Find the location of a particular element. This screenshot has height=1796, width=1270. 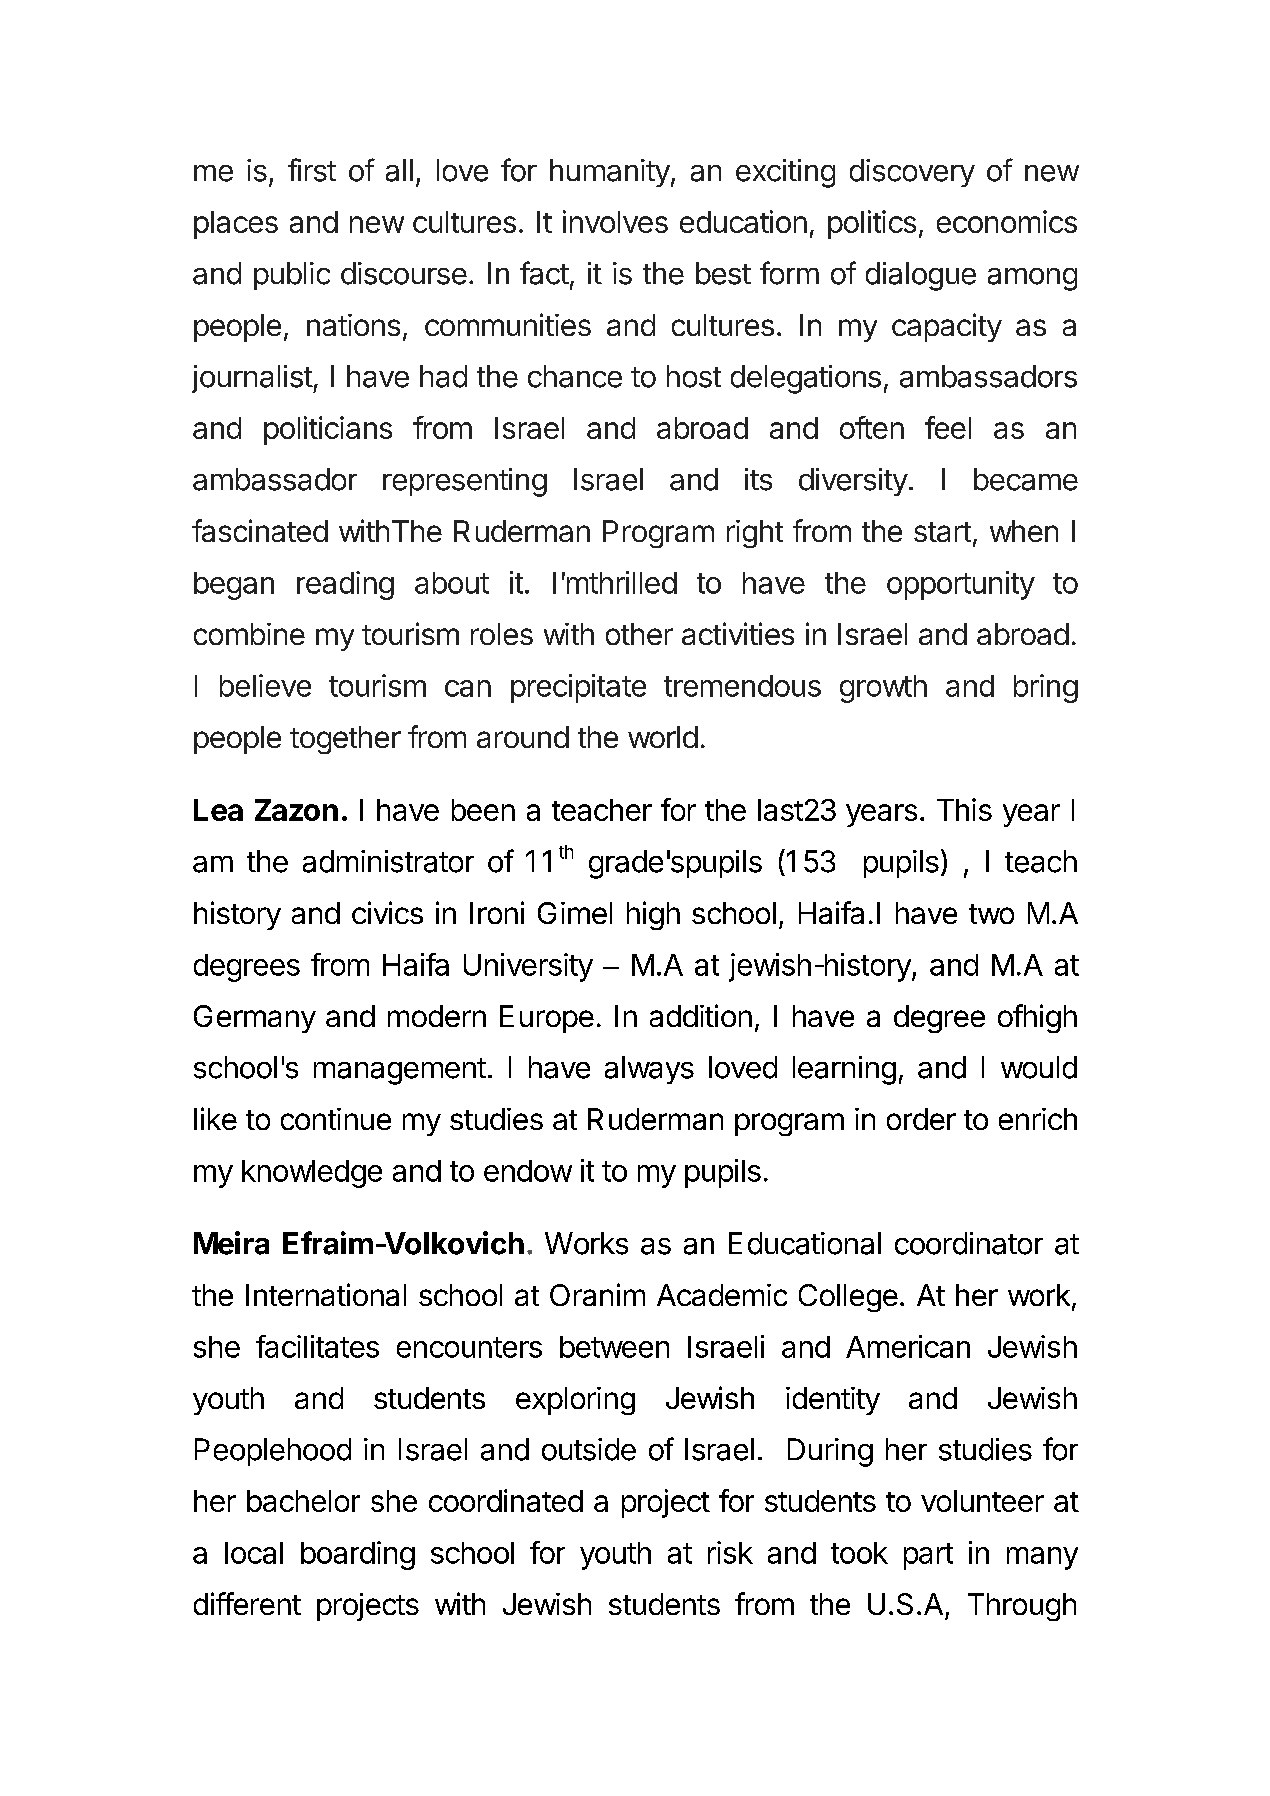

risk is located at coordinates (730, 1552).
